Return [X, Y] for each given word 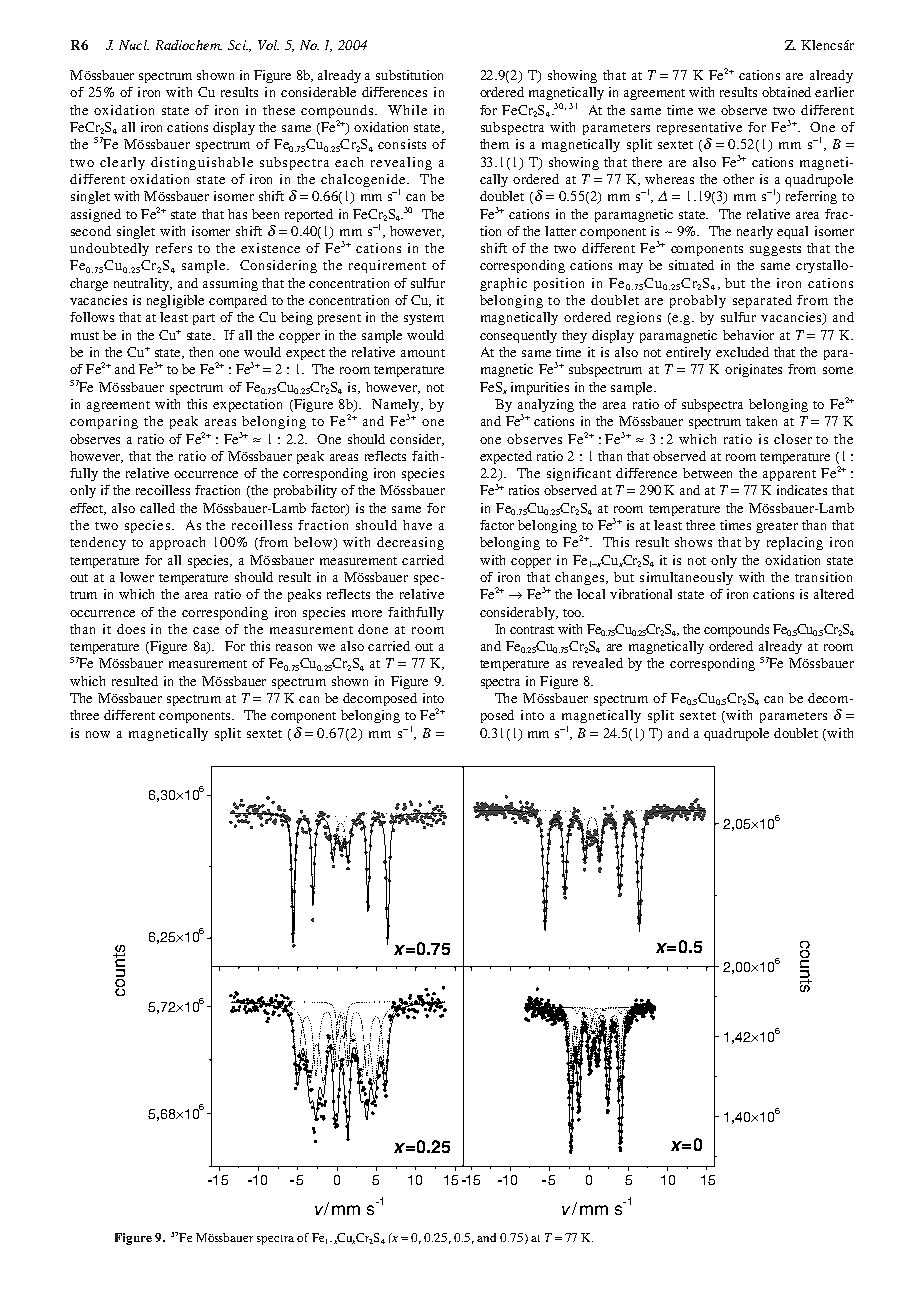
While [407, 110]
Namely [397, 407]
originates [753, 370]
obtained [786, 92]
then [201, 352]
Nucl [134, 45]
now [98, 734]
